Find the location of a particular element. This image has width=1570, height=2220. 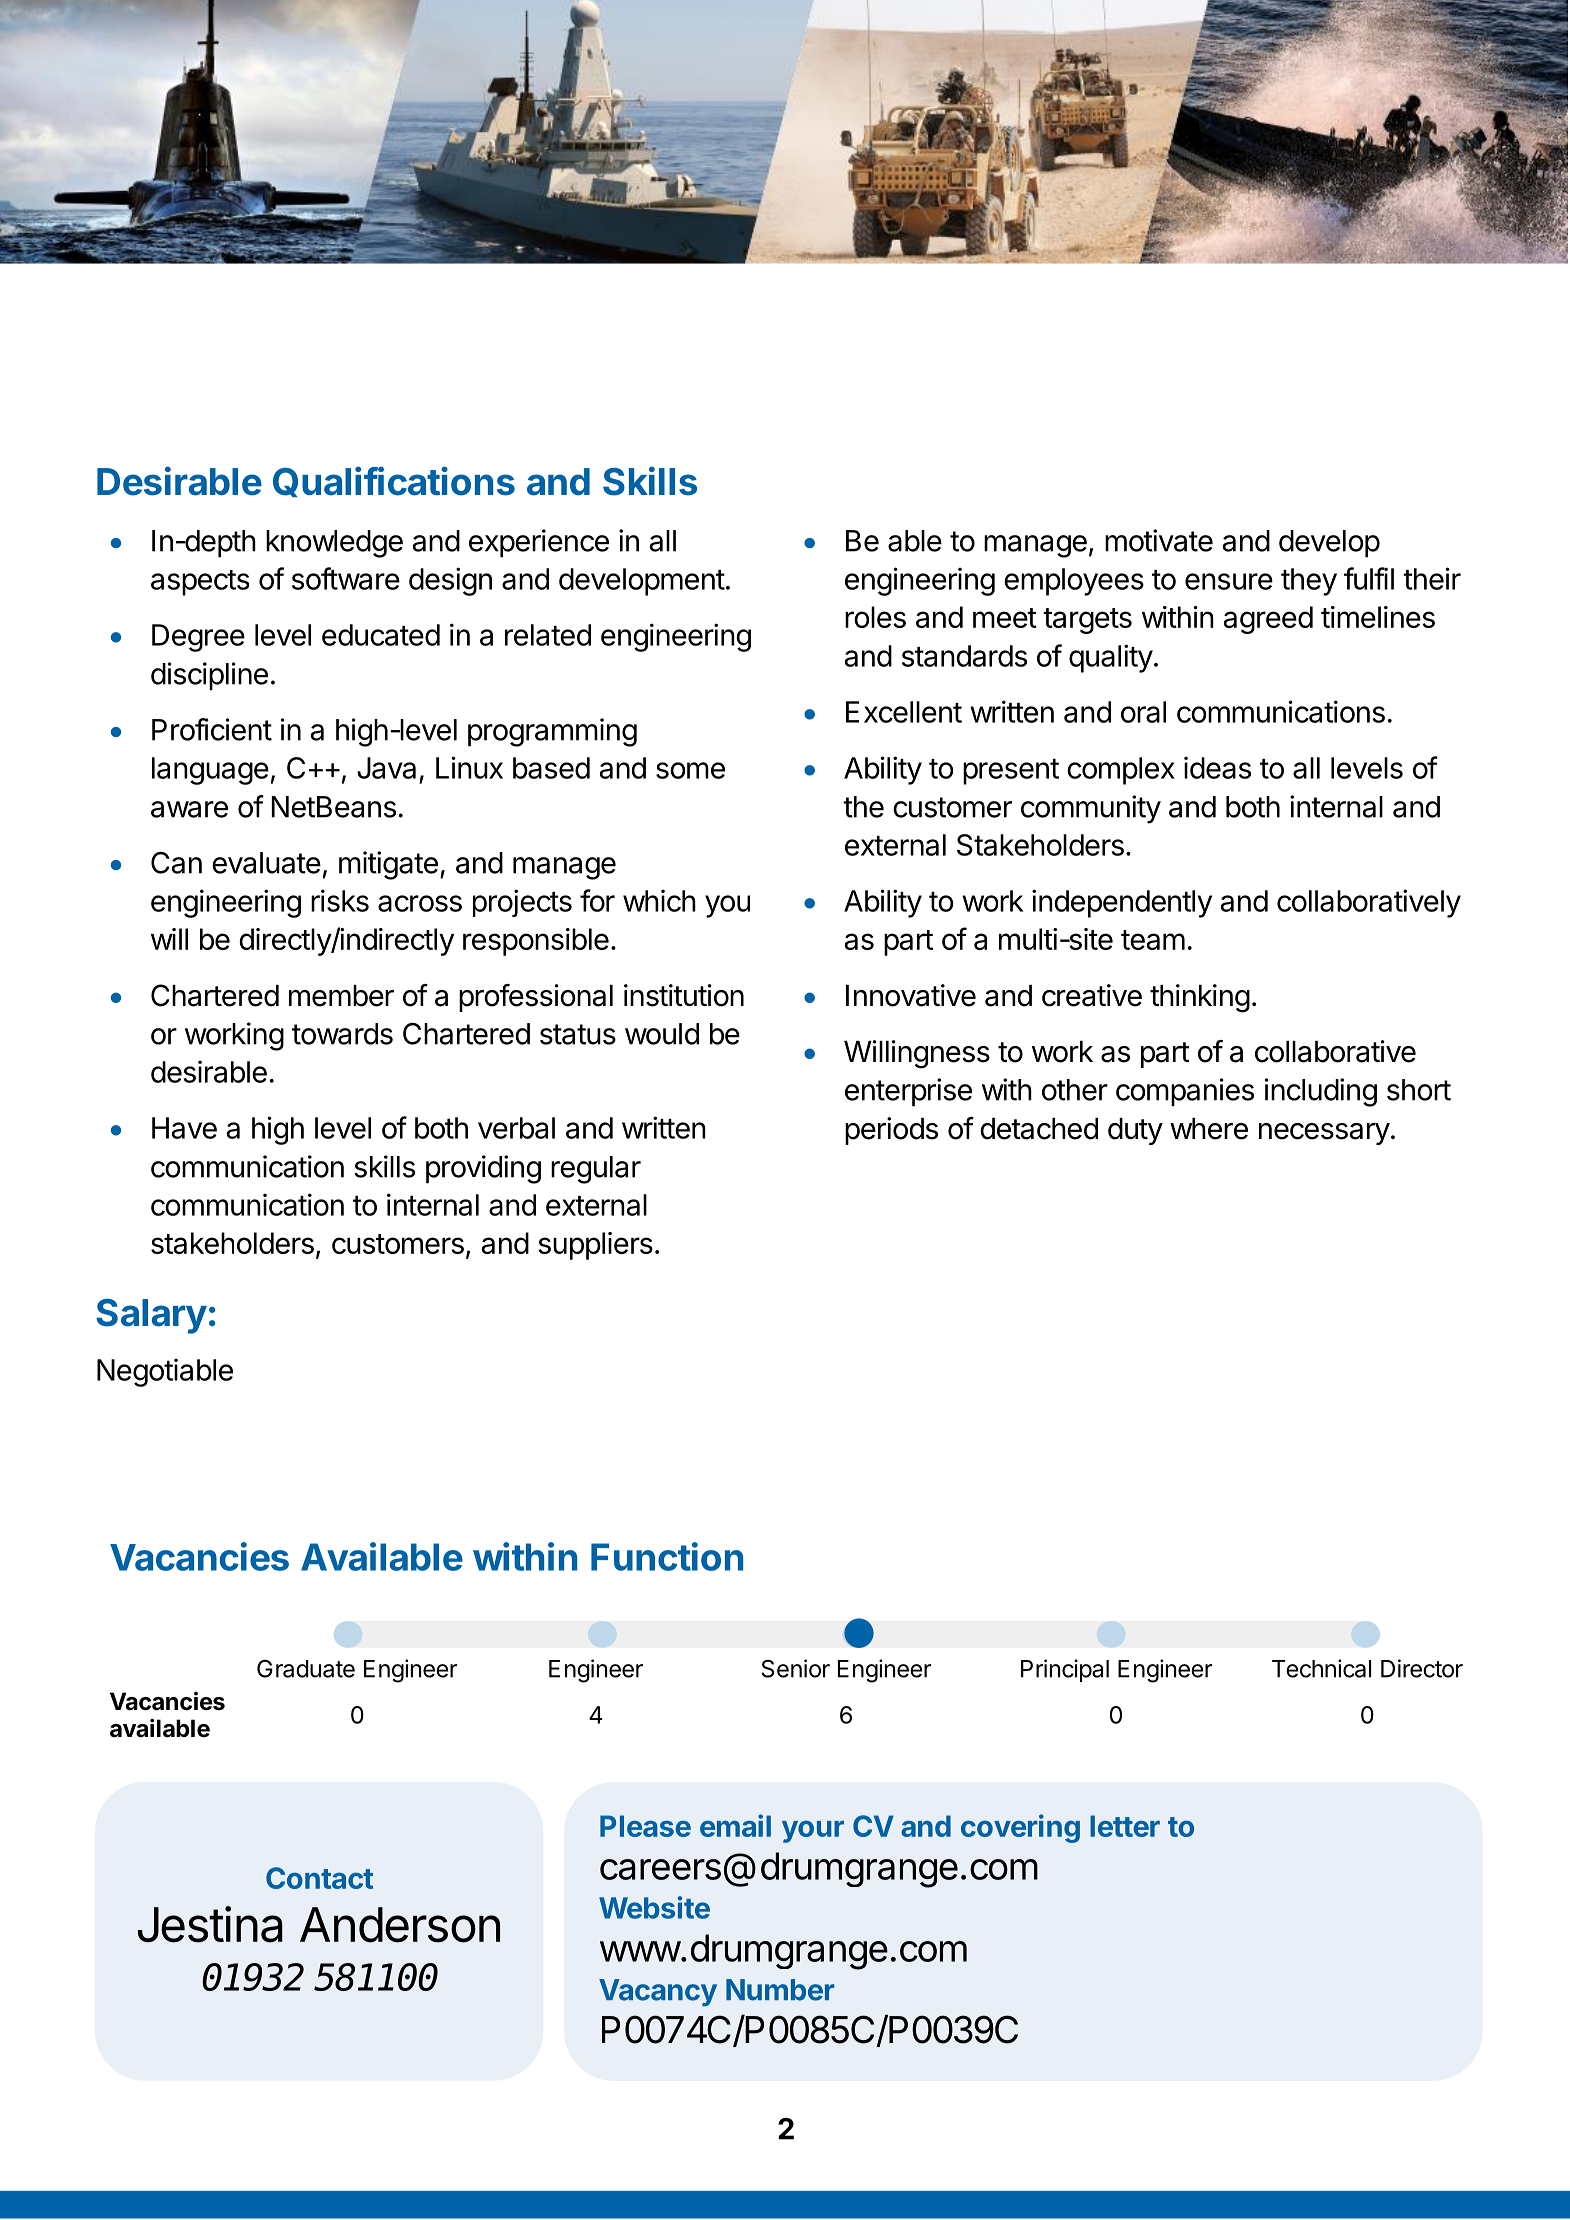

they is located at coordinates (1309, 582).
